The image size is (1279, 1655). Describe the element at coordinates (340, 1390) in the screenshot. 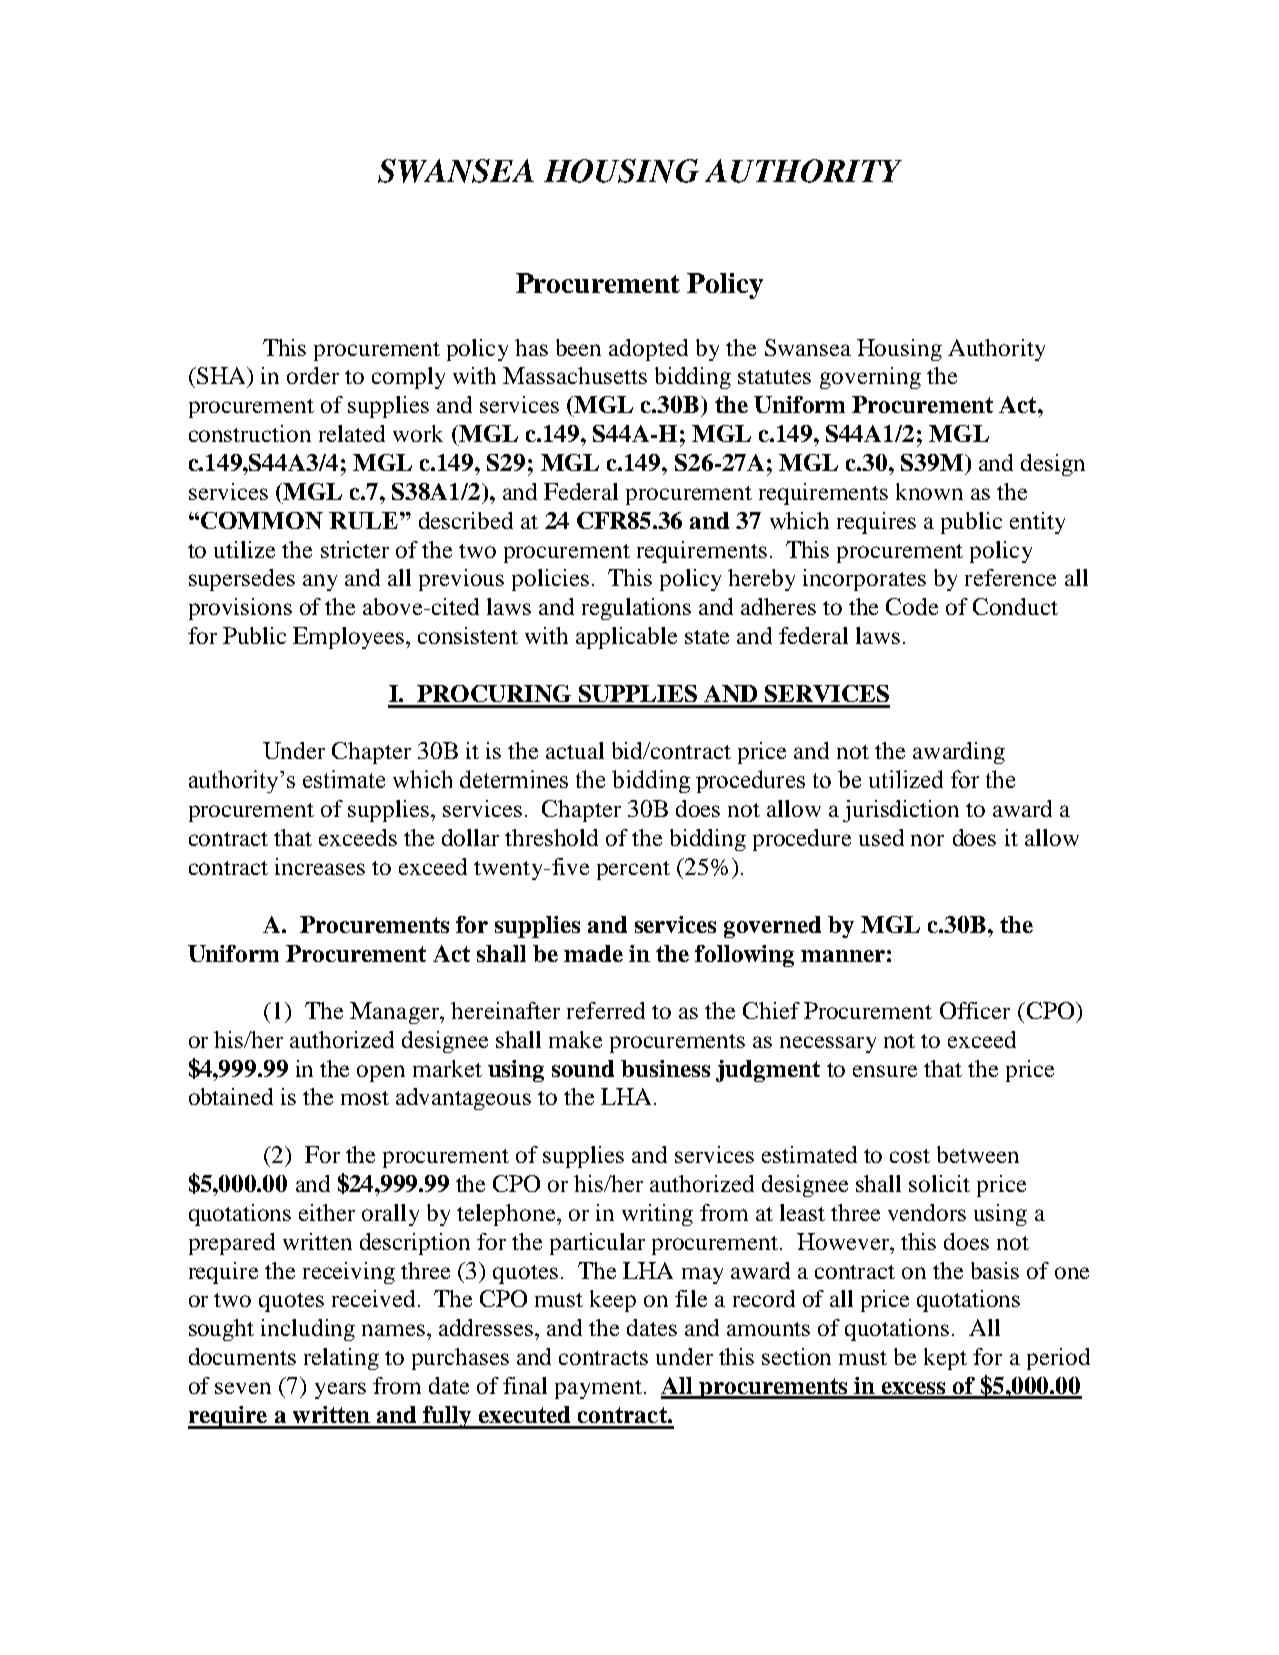

I see `years` at that location.
